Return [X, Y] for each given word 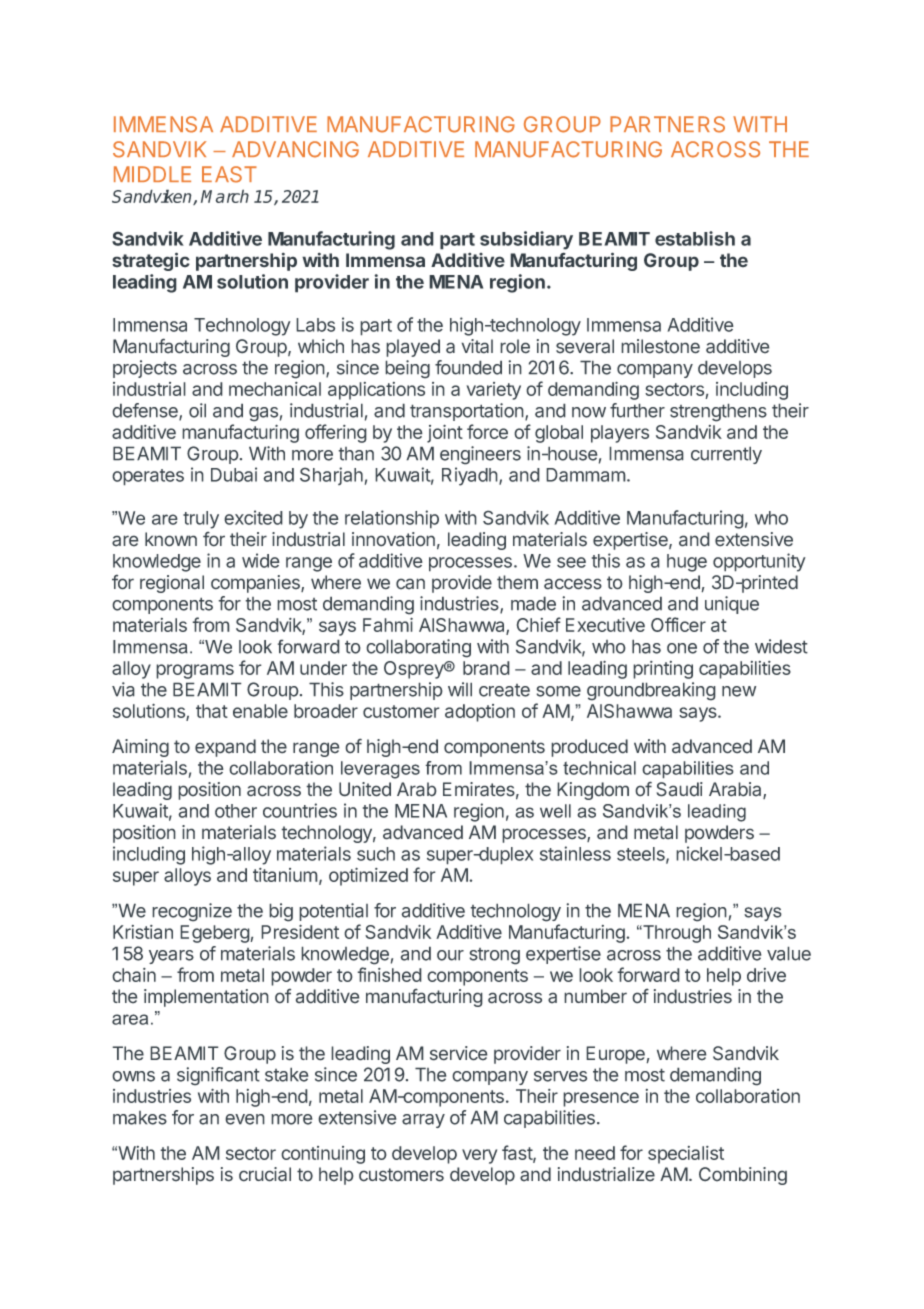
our [450, 955]
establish [695, 238]
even [245, 1119]
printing [663, 670]
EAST [229, 174]
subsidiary [526, 240]
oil [197, 410]
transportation [468, 412]
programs [195, 671]
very [479, 1156]
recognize [192, 912]
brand [486, 668]
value [789, 953]
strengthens [718, 412]
